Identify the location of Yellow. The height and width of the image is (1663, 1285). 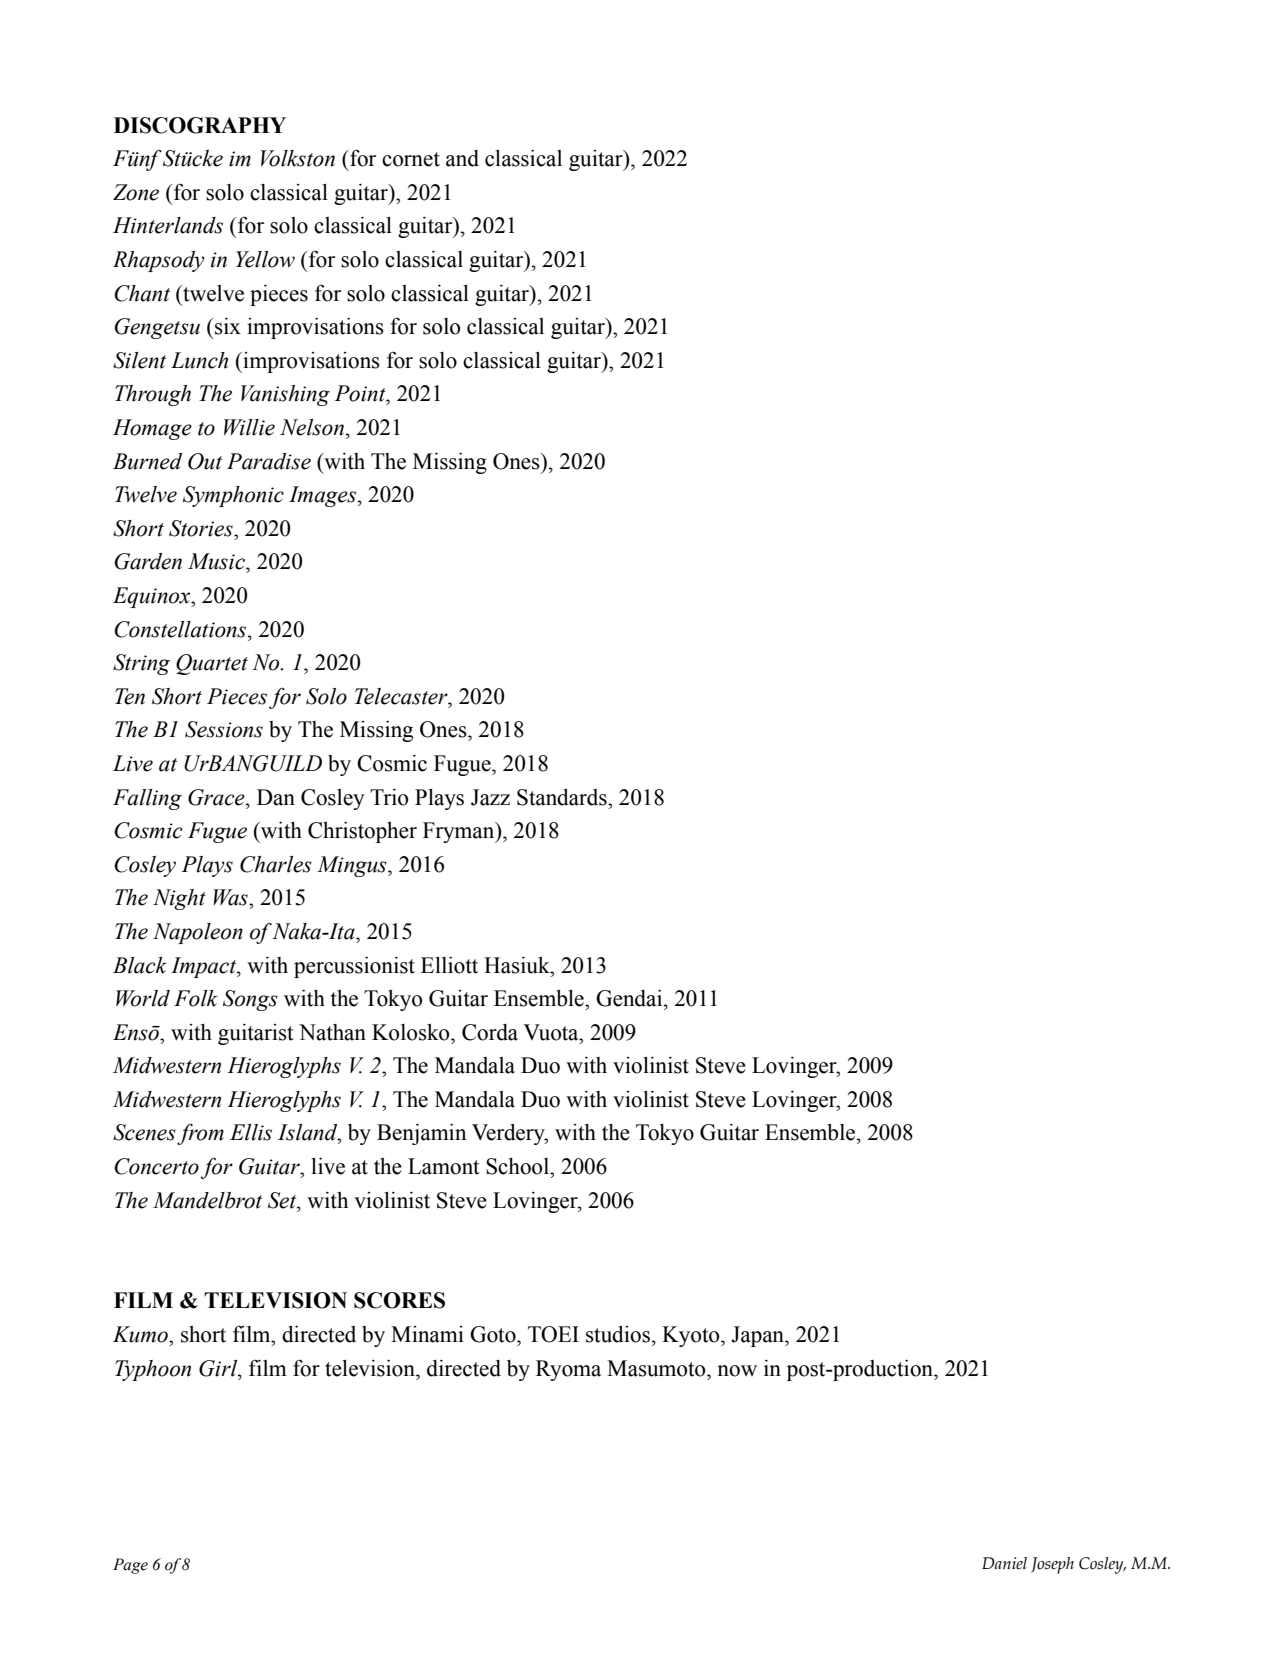
(265, 259).
